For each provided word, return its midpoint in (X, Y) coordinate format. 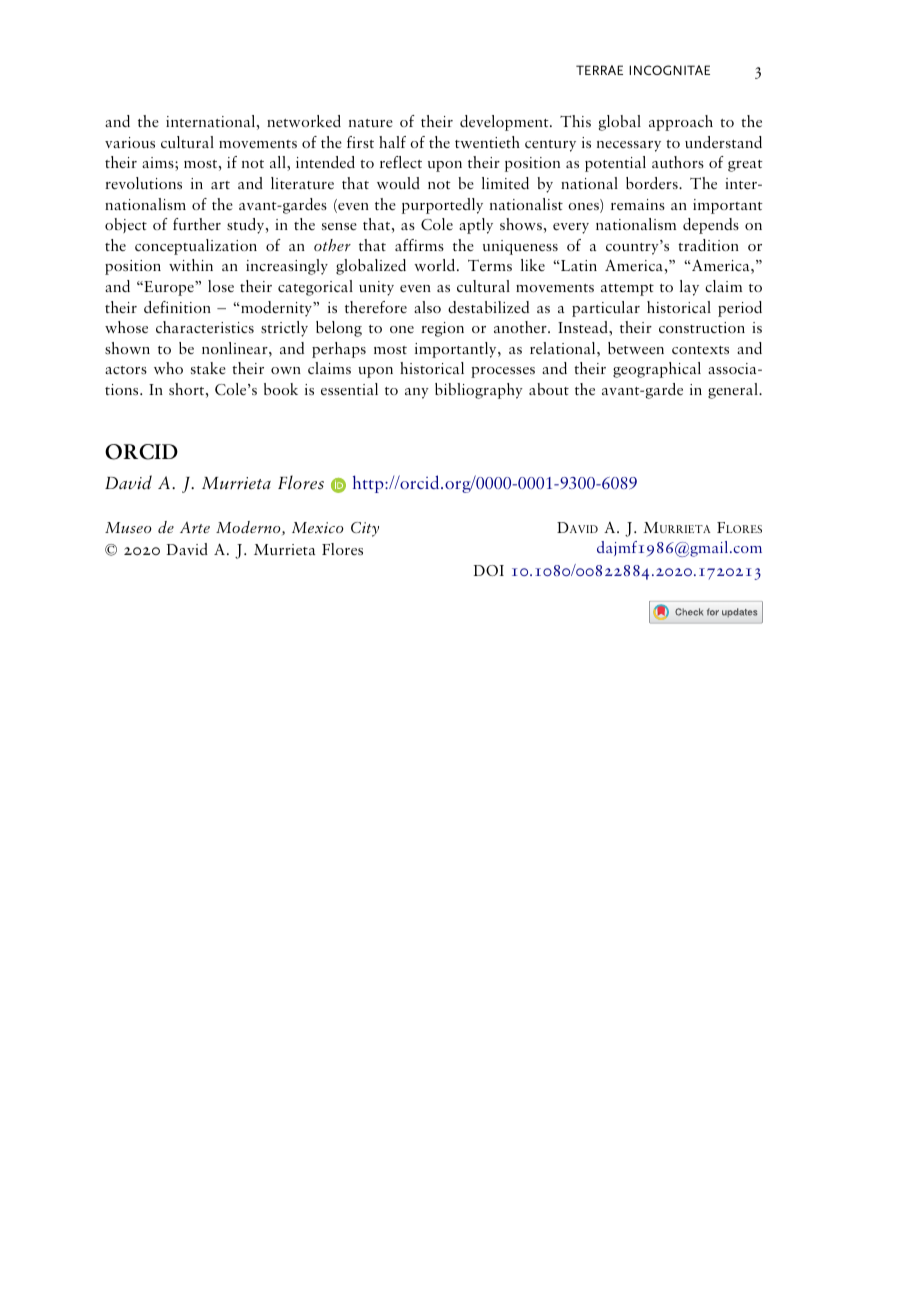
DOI (489, 570)
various (130, 142)
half (392, 142)
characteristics (205, 327)
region (442, 329)
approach (681, 123)
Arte (195, 527)
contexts (700, 350)
